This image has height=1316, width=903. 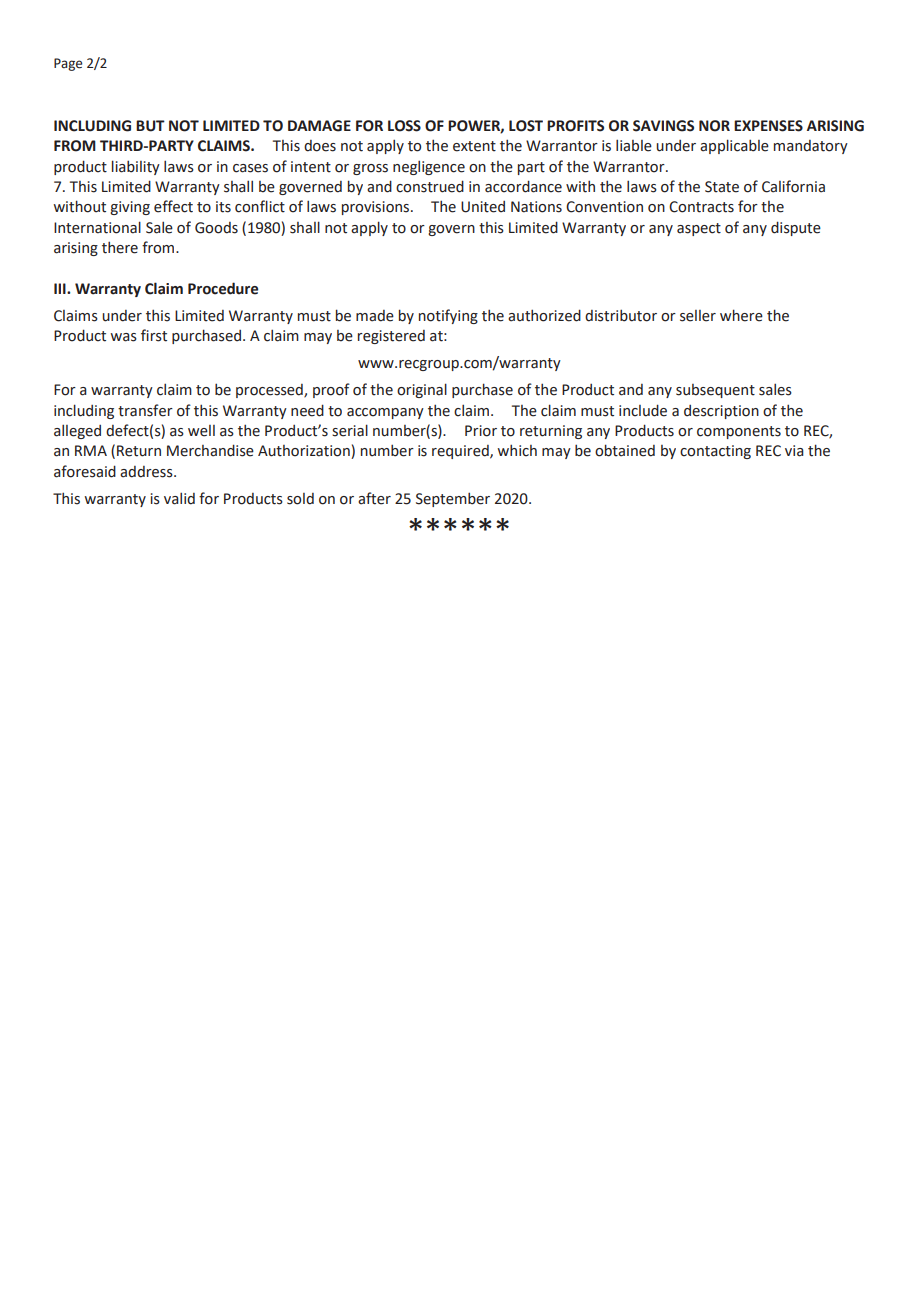 I want to click on September, so click(x=453, y=499).
